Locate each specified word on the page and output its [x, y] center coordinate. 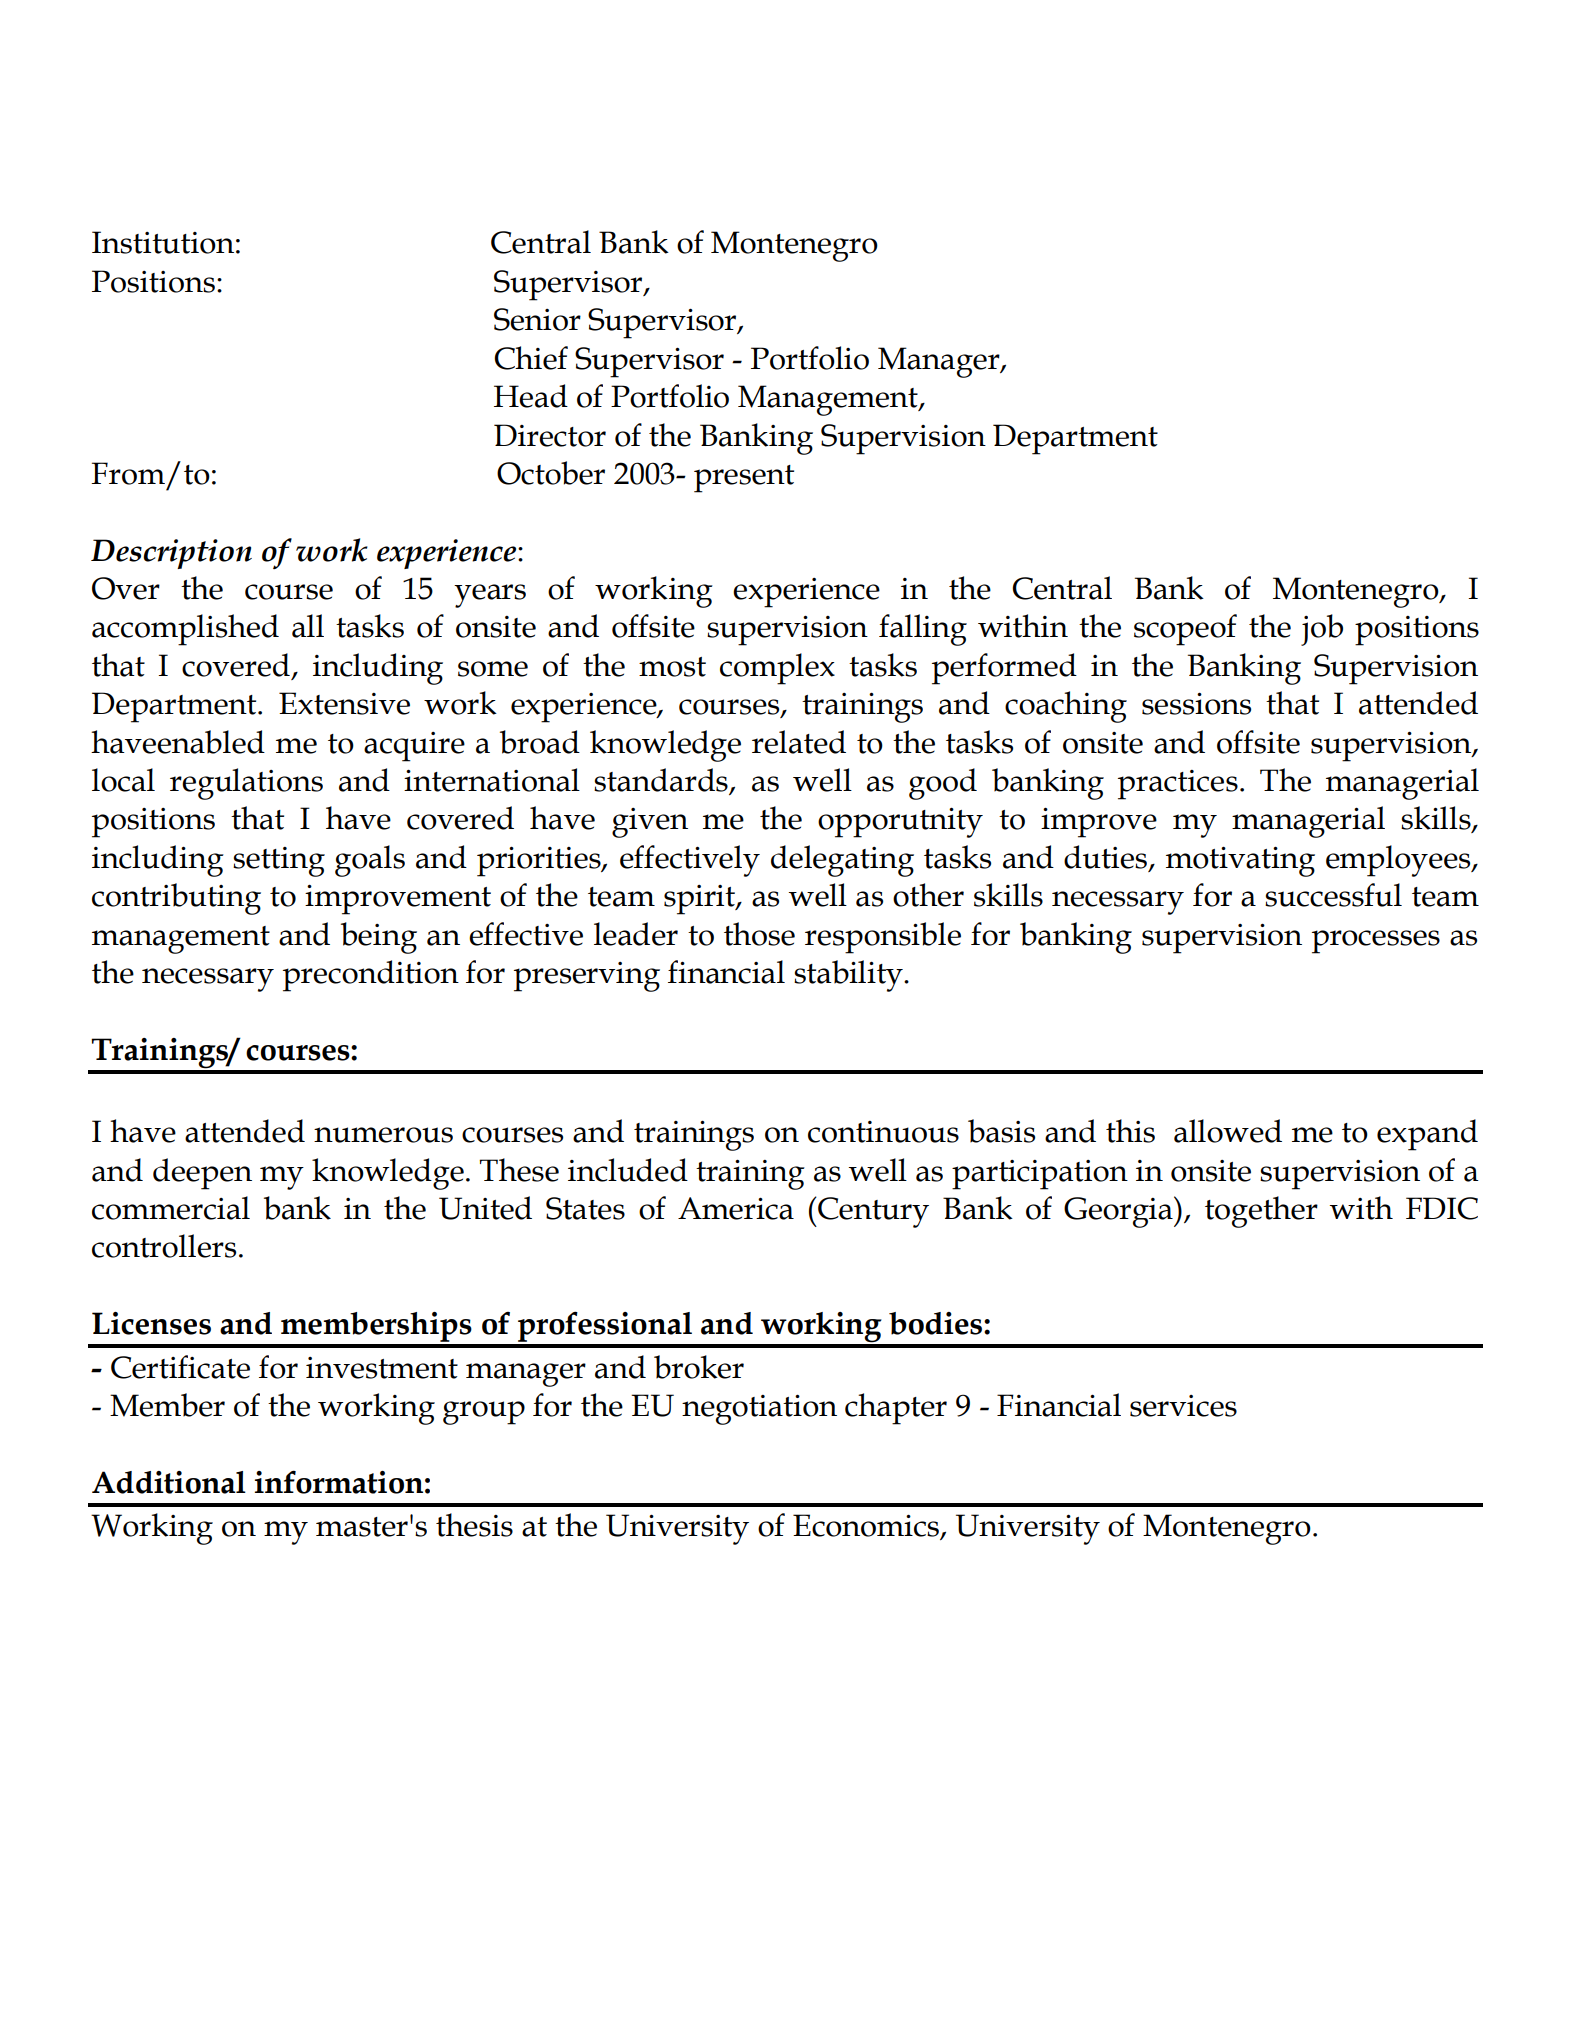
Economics [867, 1526]
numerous [383, 1135]
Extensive [344, 703]
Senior [537, 319]
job [1322, 630]
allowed [1228, 1131]
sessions [1196, 704]
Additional [169, 1482]
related [799, 742]
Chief [531, 358]
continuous [883, 1132]
